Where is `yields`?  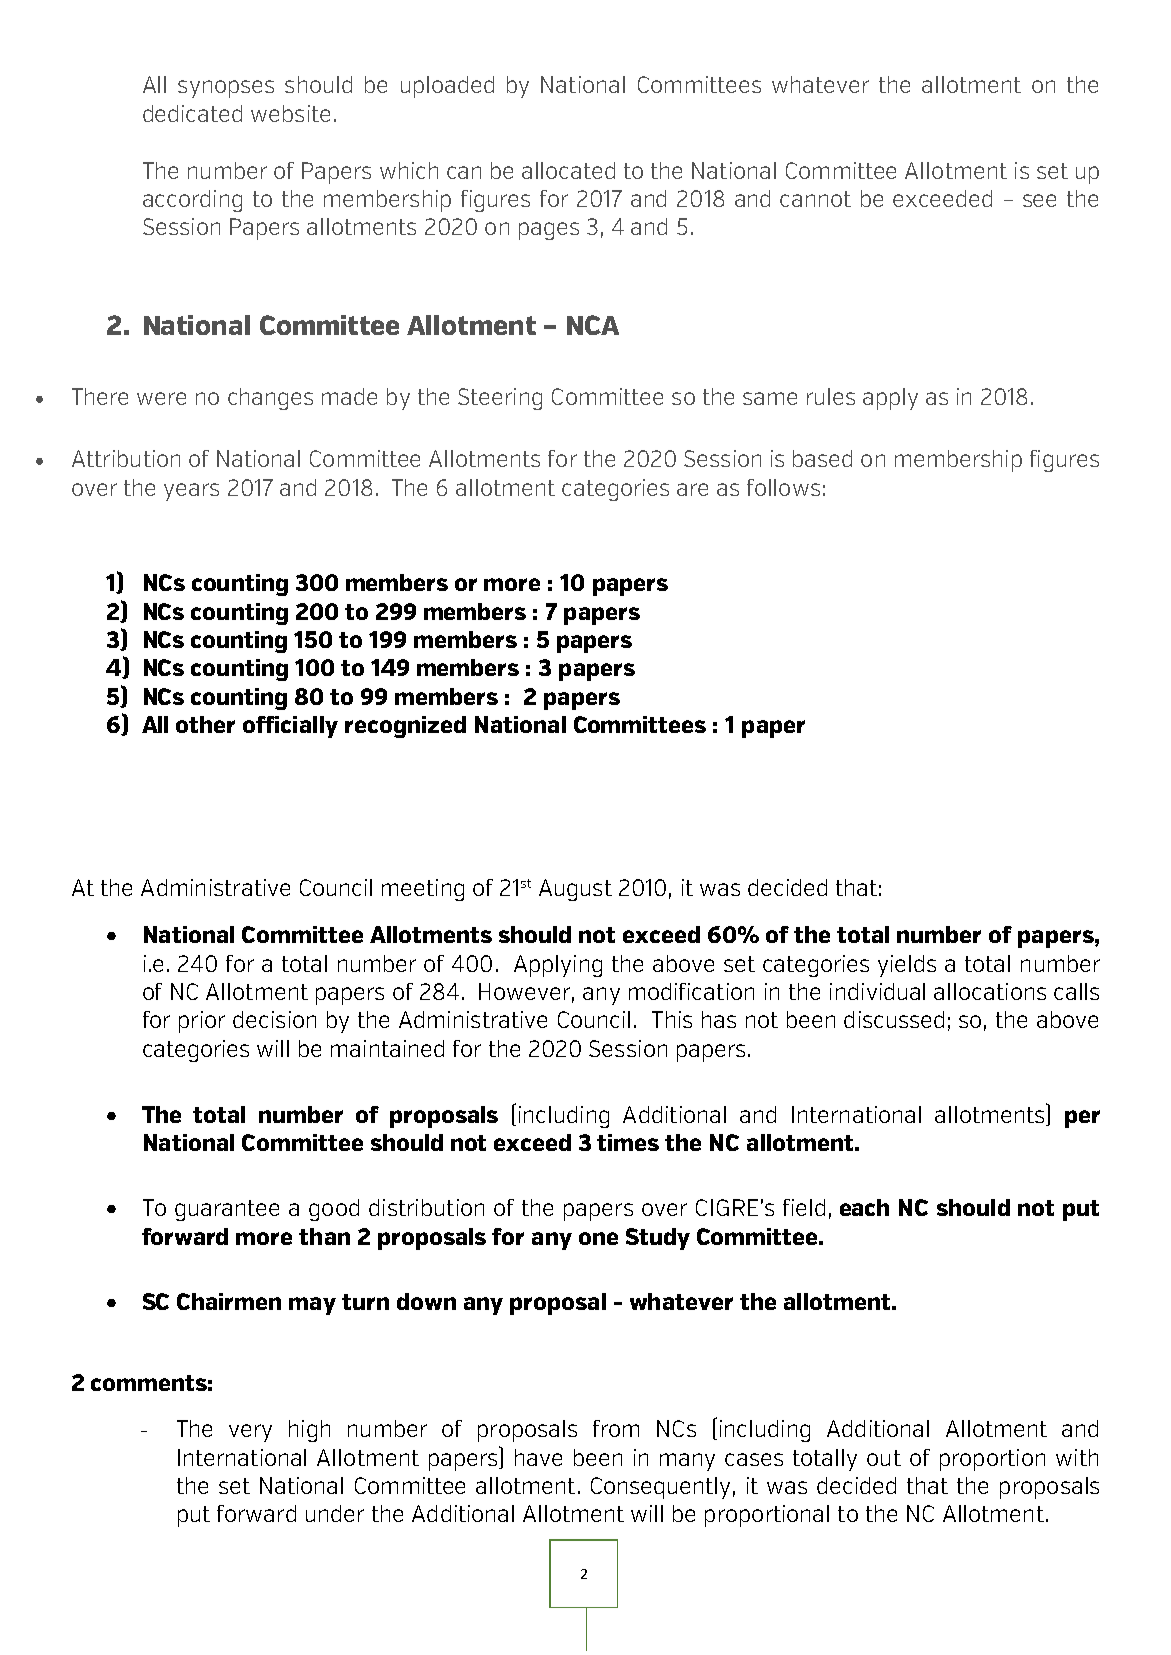 yields is located at coordinates (907, 966).
